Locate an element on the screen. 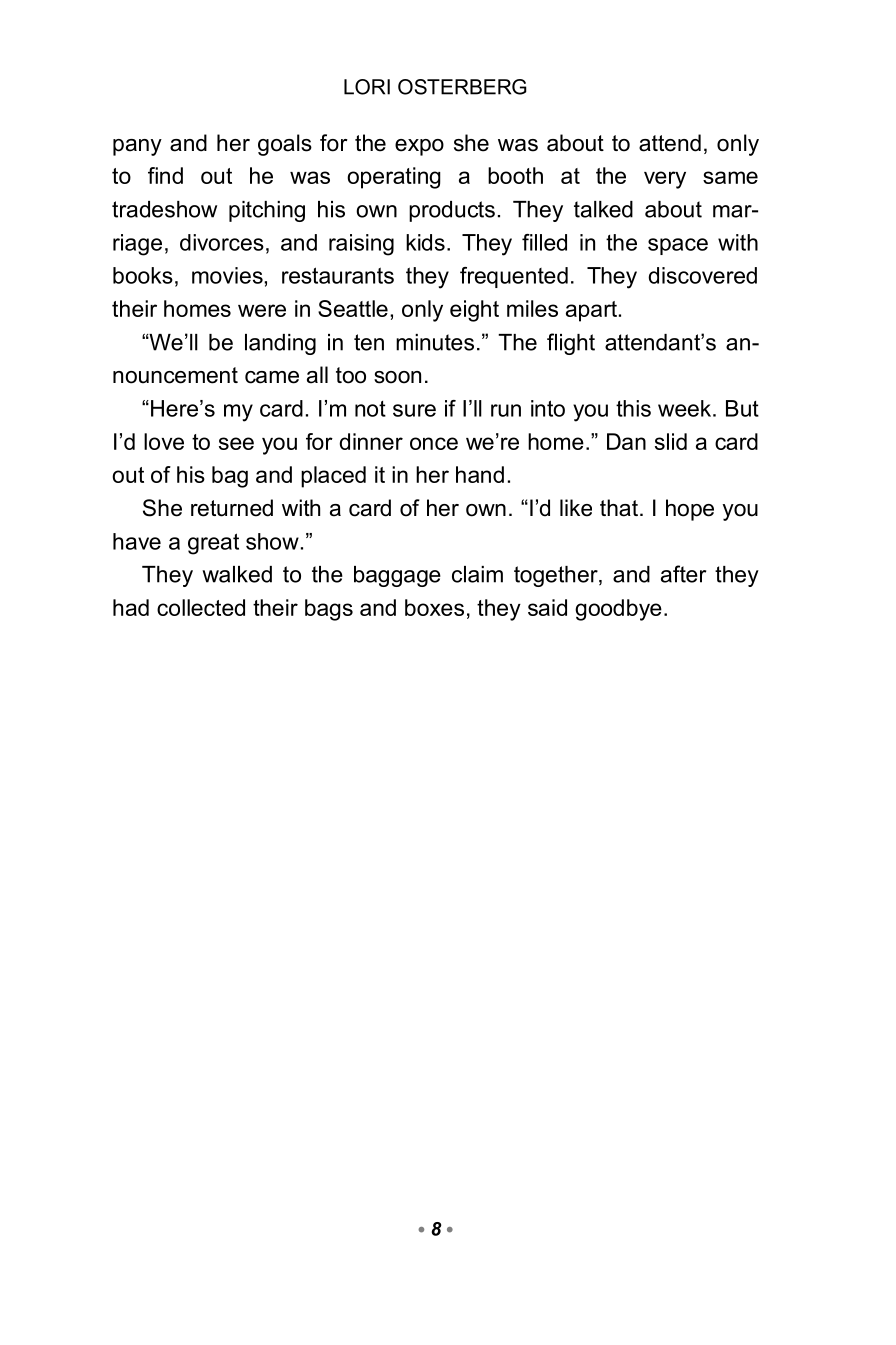 The height and width of the screenshot is (1345, 896). goals is located at coordinates (285, 145).
